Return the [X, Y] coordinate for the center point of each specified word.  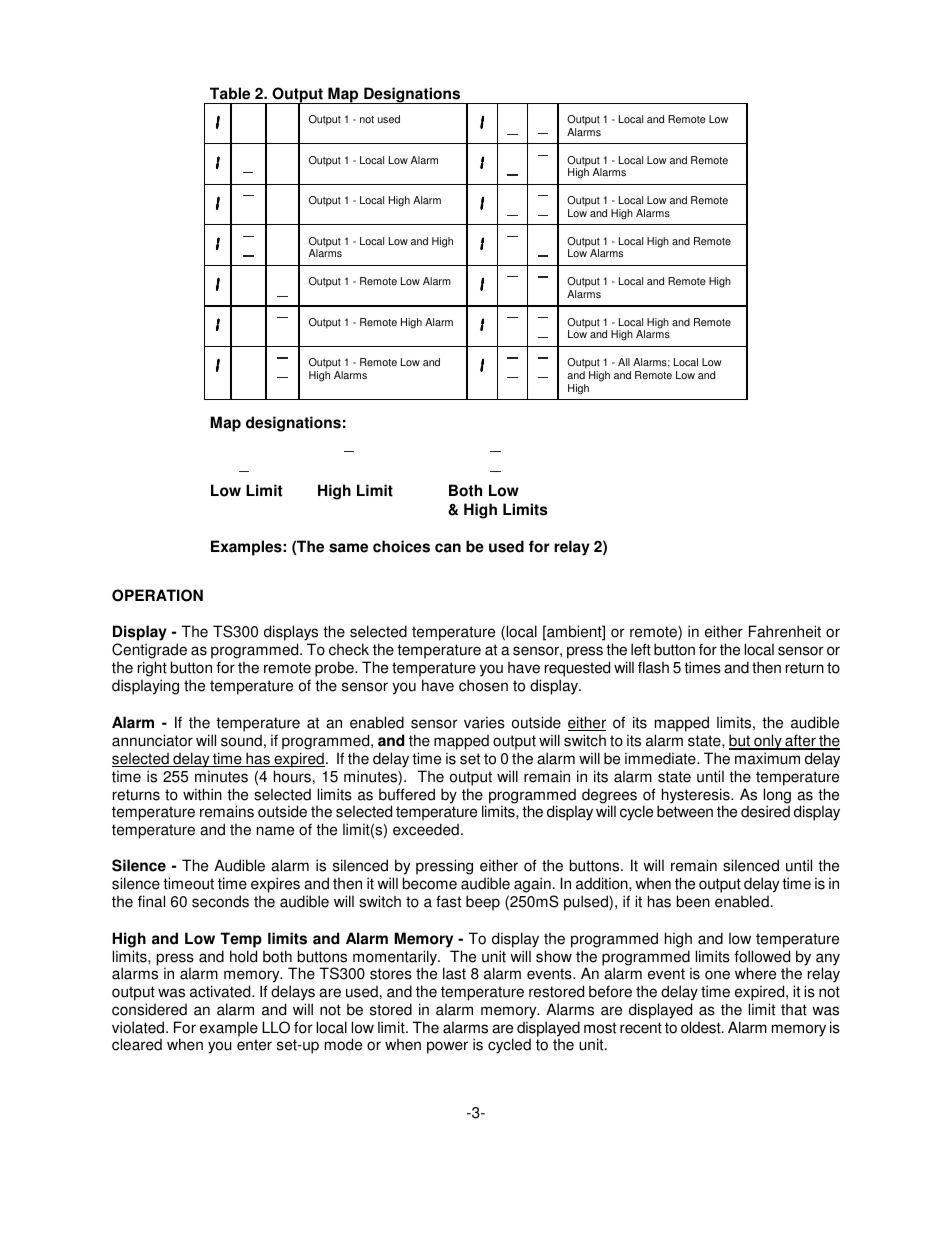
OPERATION [157, 595]
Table [230, 93]
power [447, 1047]
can [448, 548]
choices [401, 546]
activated [221, 991]
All [624, 362]
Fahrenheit [785, 631]
